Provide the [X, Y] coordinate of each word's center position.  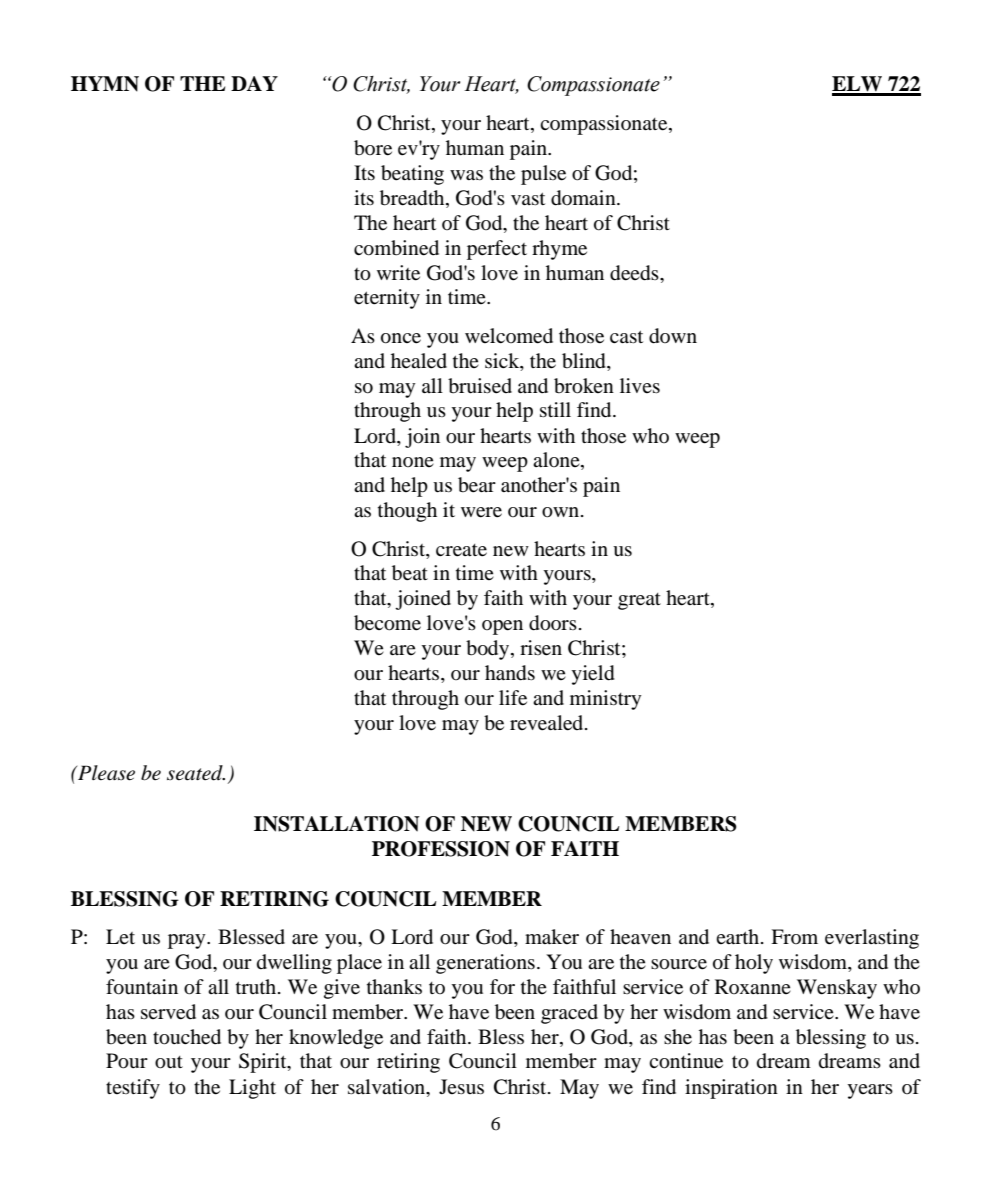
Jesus [461, 1086]
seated [196, 773]
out [169, 1062]
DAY [254, 83]
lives [640, 385]
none [413, 462]
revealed [548, 723]
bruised [480, 386]
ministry [605, 700]
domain [584, 198]
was [466, 175]
